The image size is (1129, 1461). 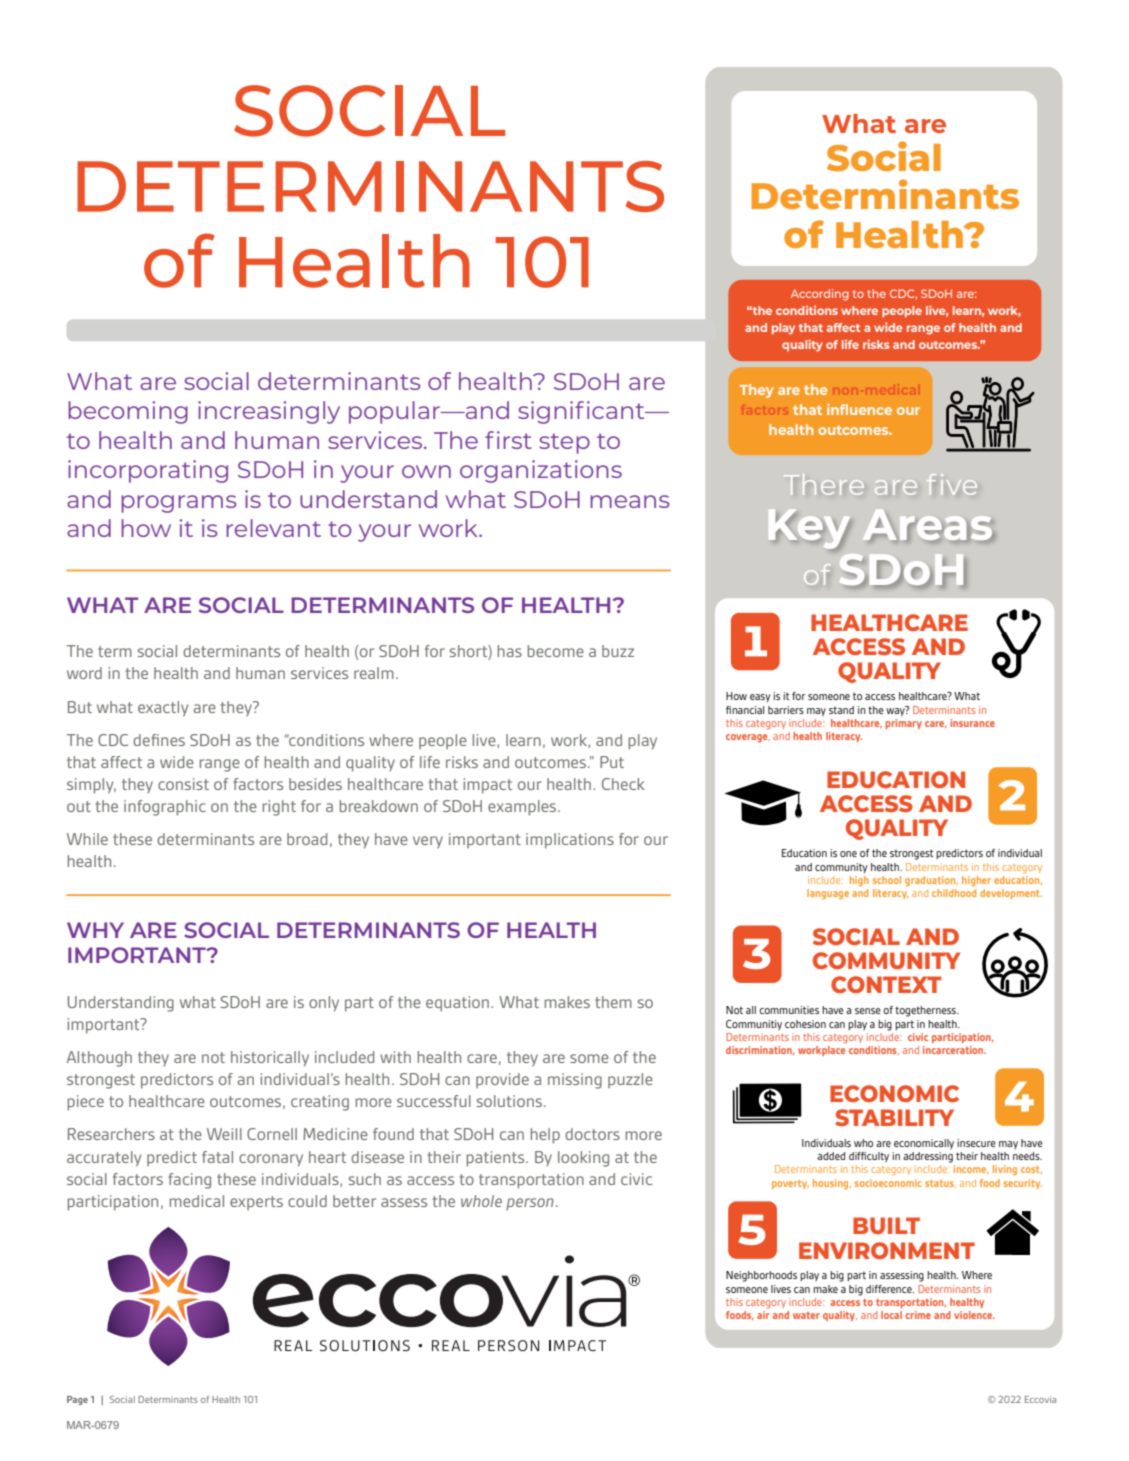 I want to click on CONTEXT, so click(x=886, y=984).
